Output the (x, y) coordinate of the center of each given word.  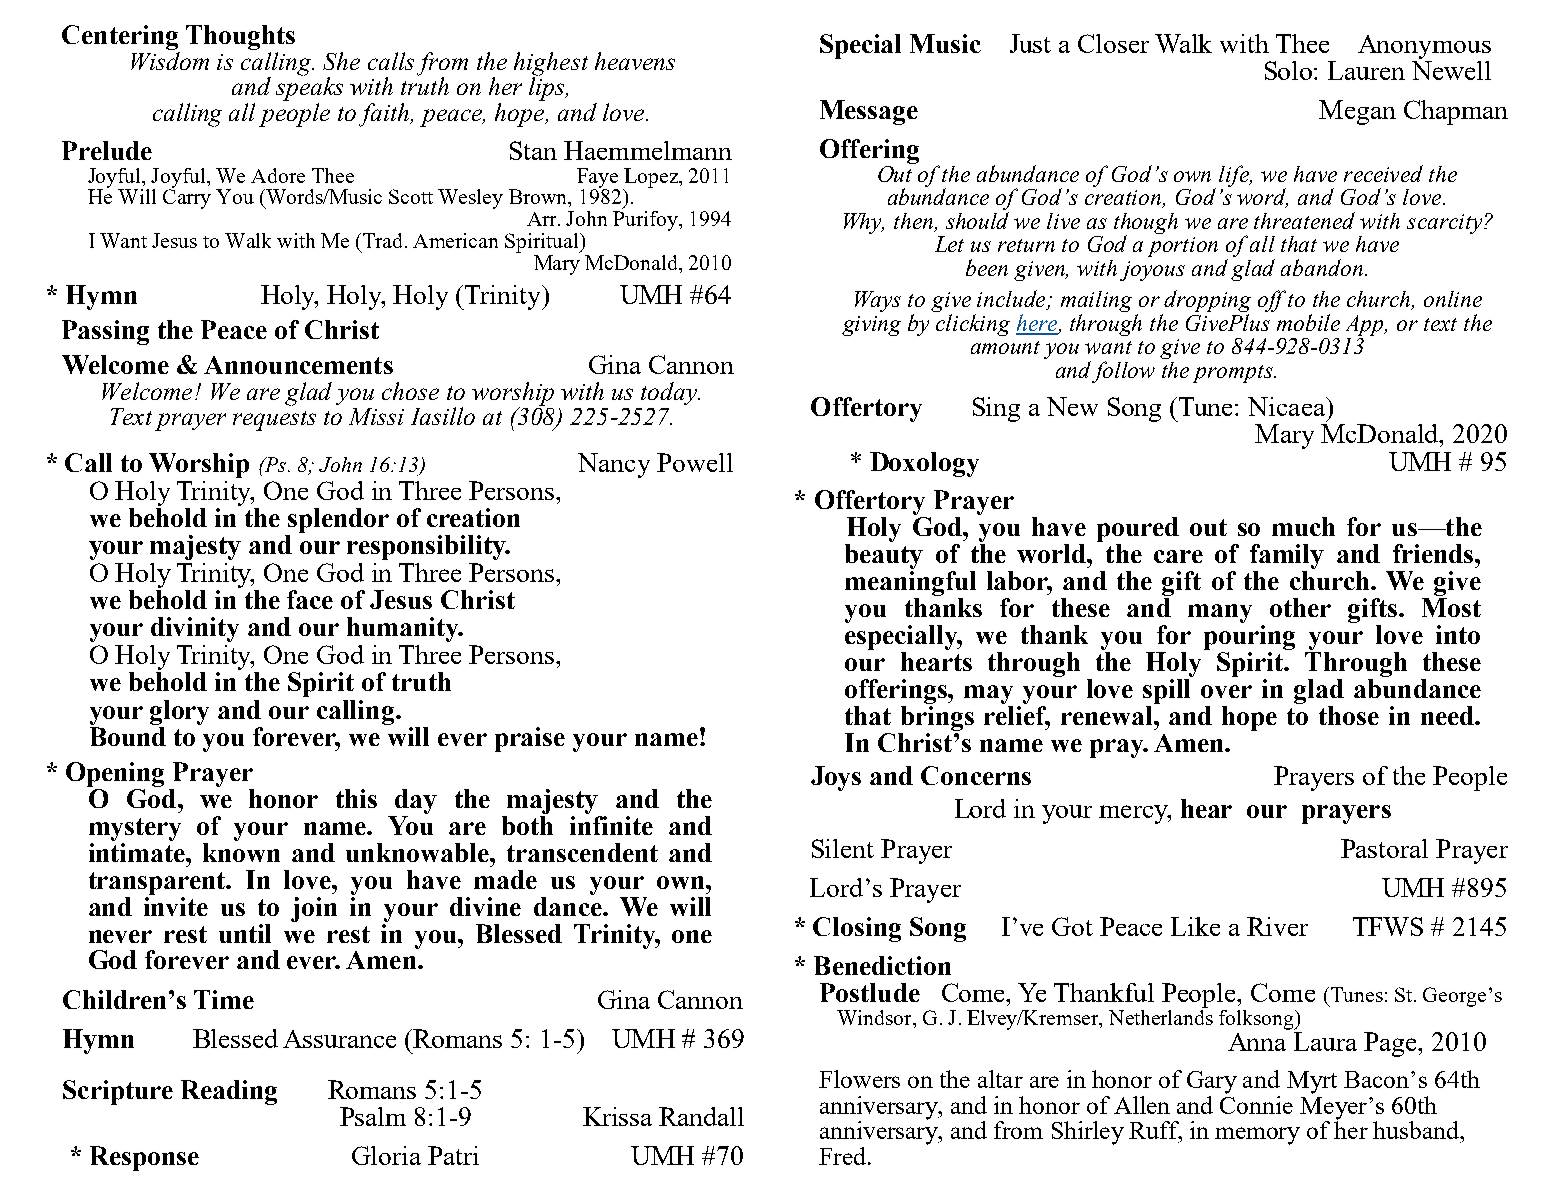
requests (274, 421)
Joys (836, 778)
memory (1257, 1136)
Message (869, 112)
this (356, 798)
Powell (695, 462)
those (1349, 715)
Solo (1290, 70)
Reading (229, 1092)
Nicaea (1287, 406)
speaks (309, 88)
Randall (701, 1116)
